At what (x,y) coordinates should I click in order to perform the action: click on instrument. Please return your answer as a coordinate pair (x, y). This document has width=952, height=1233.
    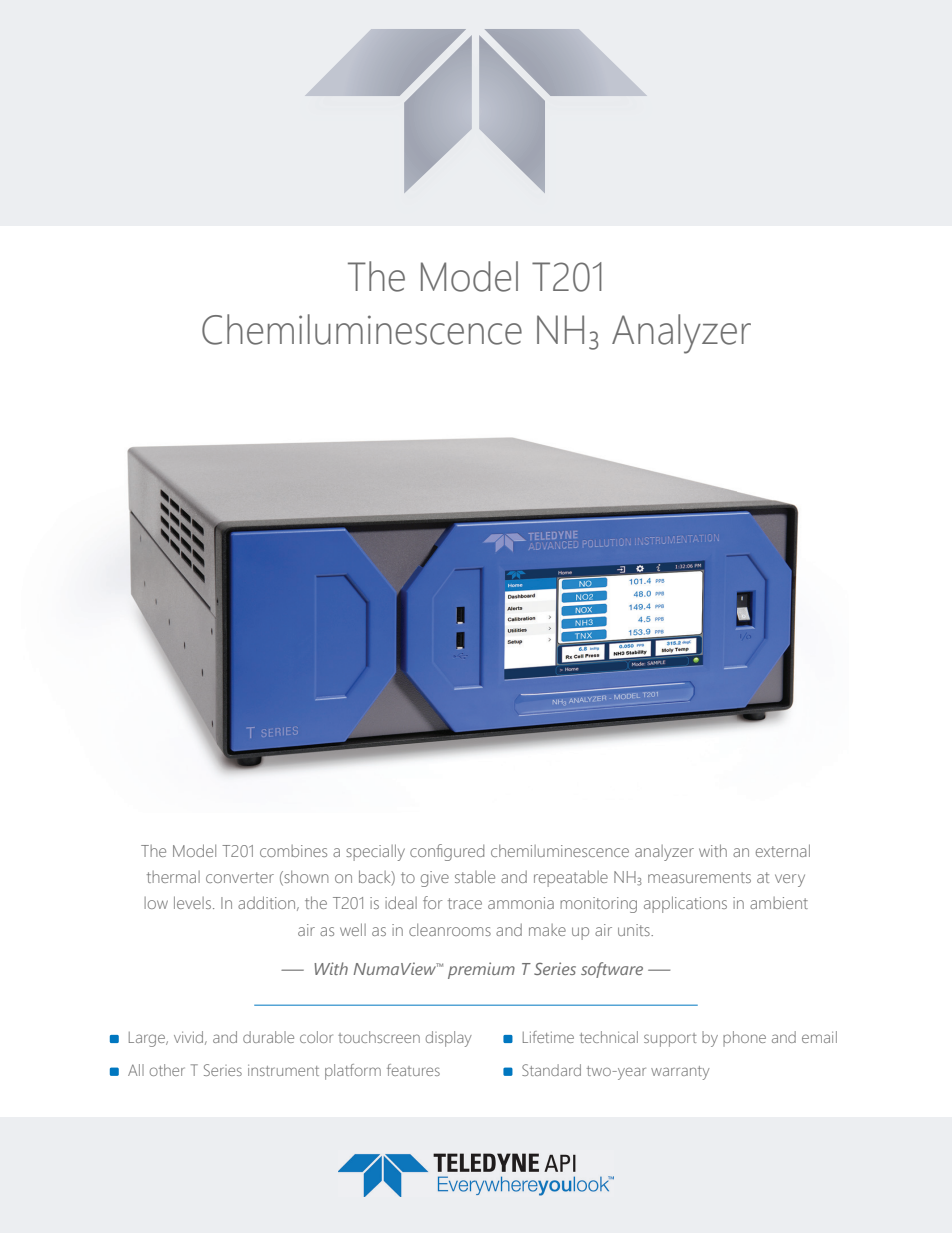
    Looking at the image, I should click on (283, 1070).
